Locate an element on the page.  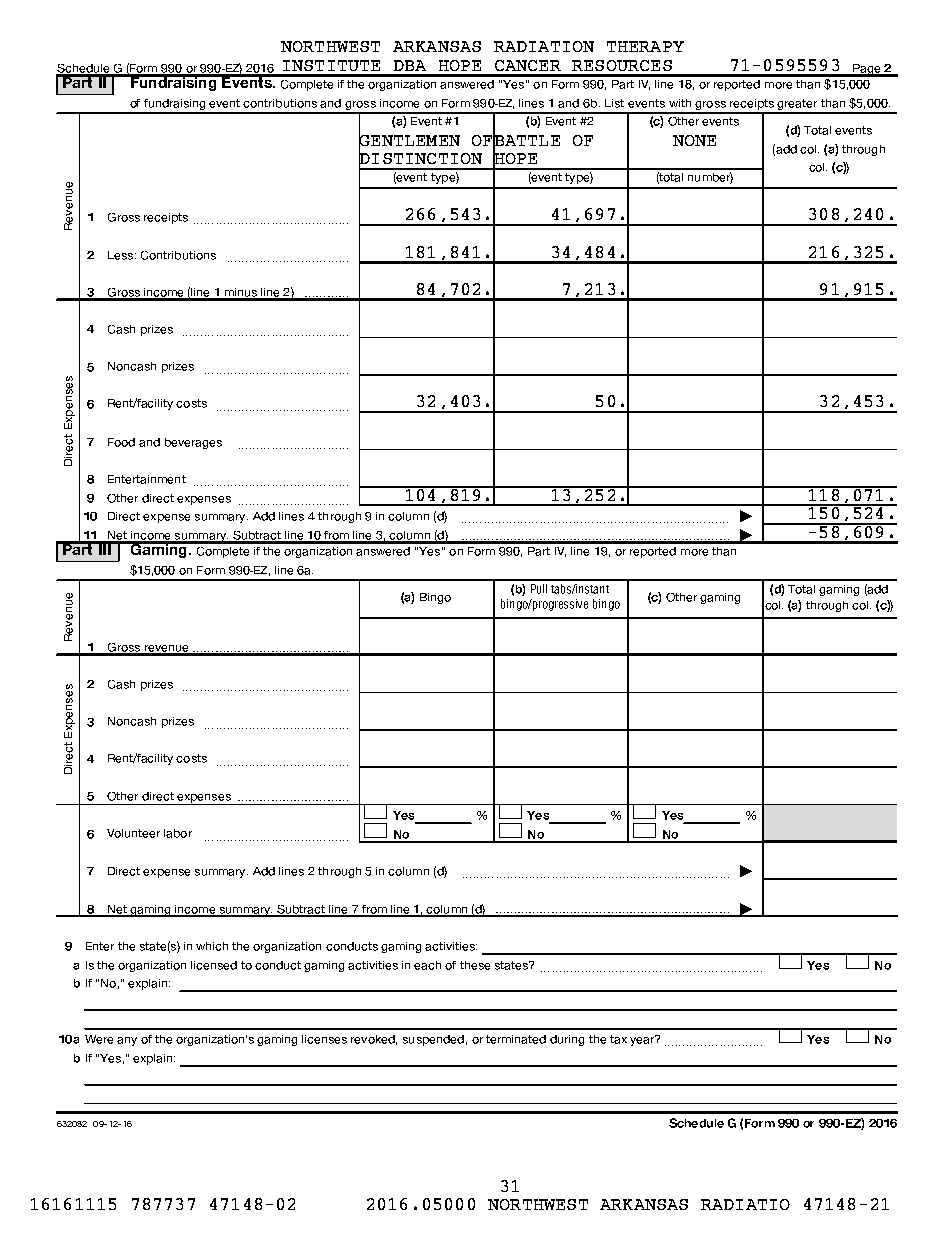
DBA is located at coordinates (410, 65).
